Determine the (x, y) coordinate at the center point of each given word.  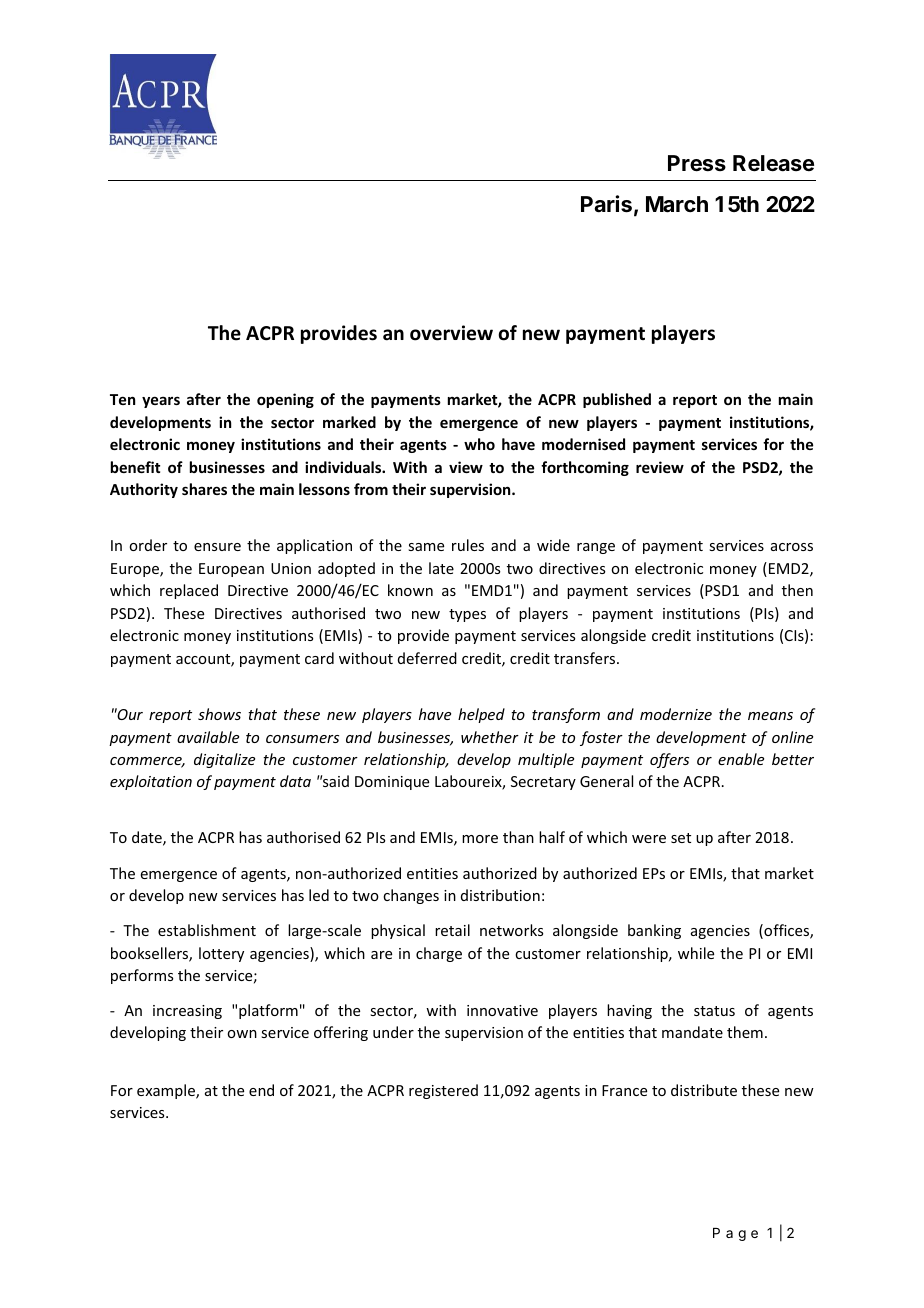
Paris (606, 204)
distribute (704, 1090)
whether (490, 737)
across (792, 547)
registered (443, 1091)
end (261, 1090)
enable (741, 759)
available (208, 737)
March (677, 204)
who (479, 444)
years (161, 402)
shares (204, 489)
